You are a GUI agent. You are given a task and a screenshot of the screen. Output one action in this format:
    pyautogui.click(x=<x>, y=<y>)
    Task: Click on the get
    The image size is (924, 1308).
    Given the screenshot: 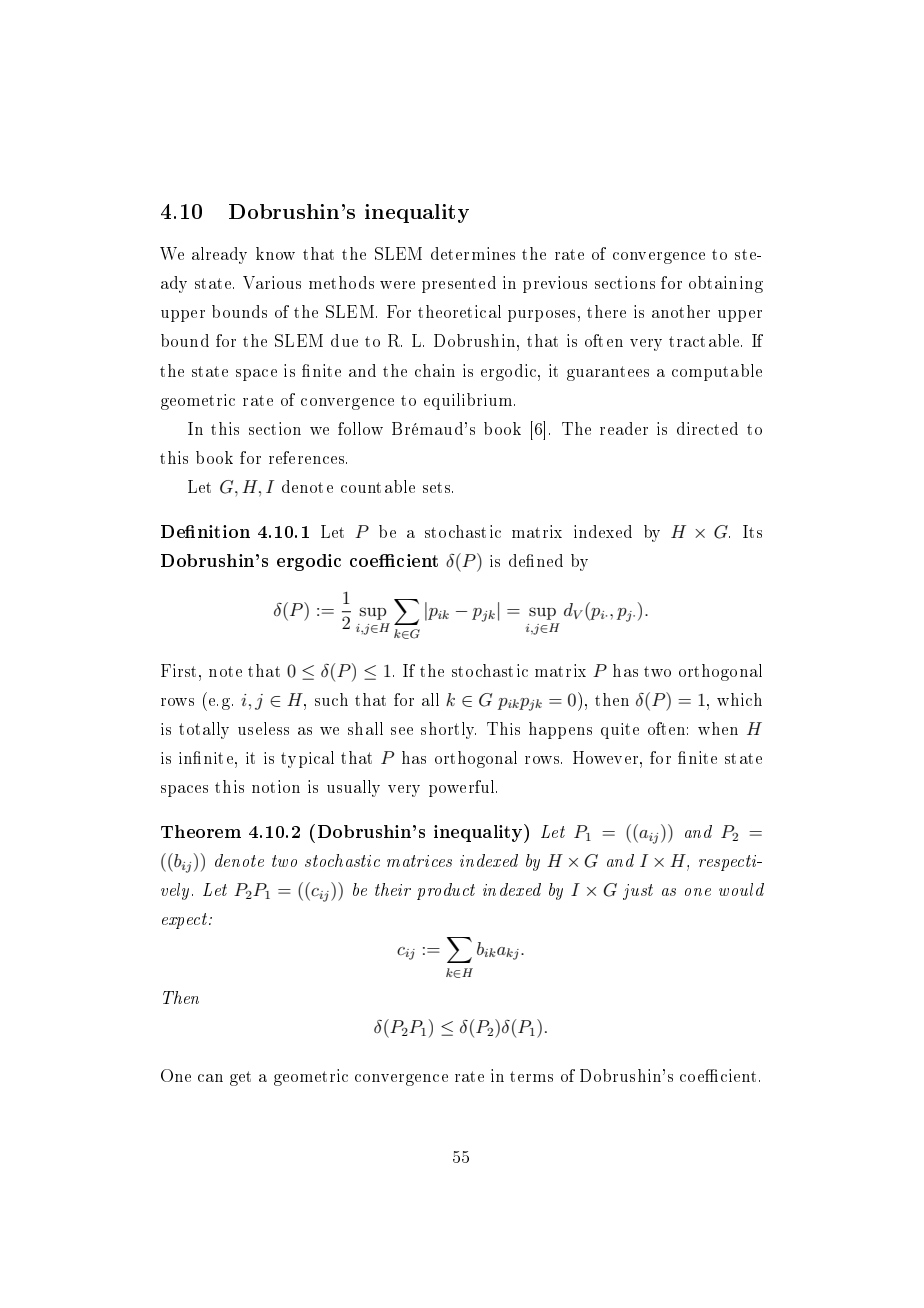 What is the action you would take?
    pyautogui.click(x=240, y=1078)
